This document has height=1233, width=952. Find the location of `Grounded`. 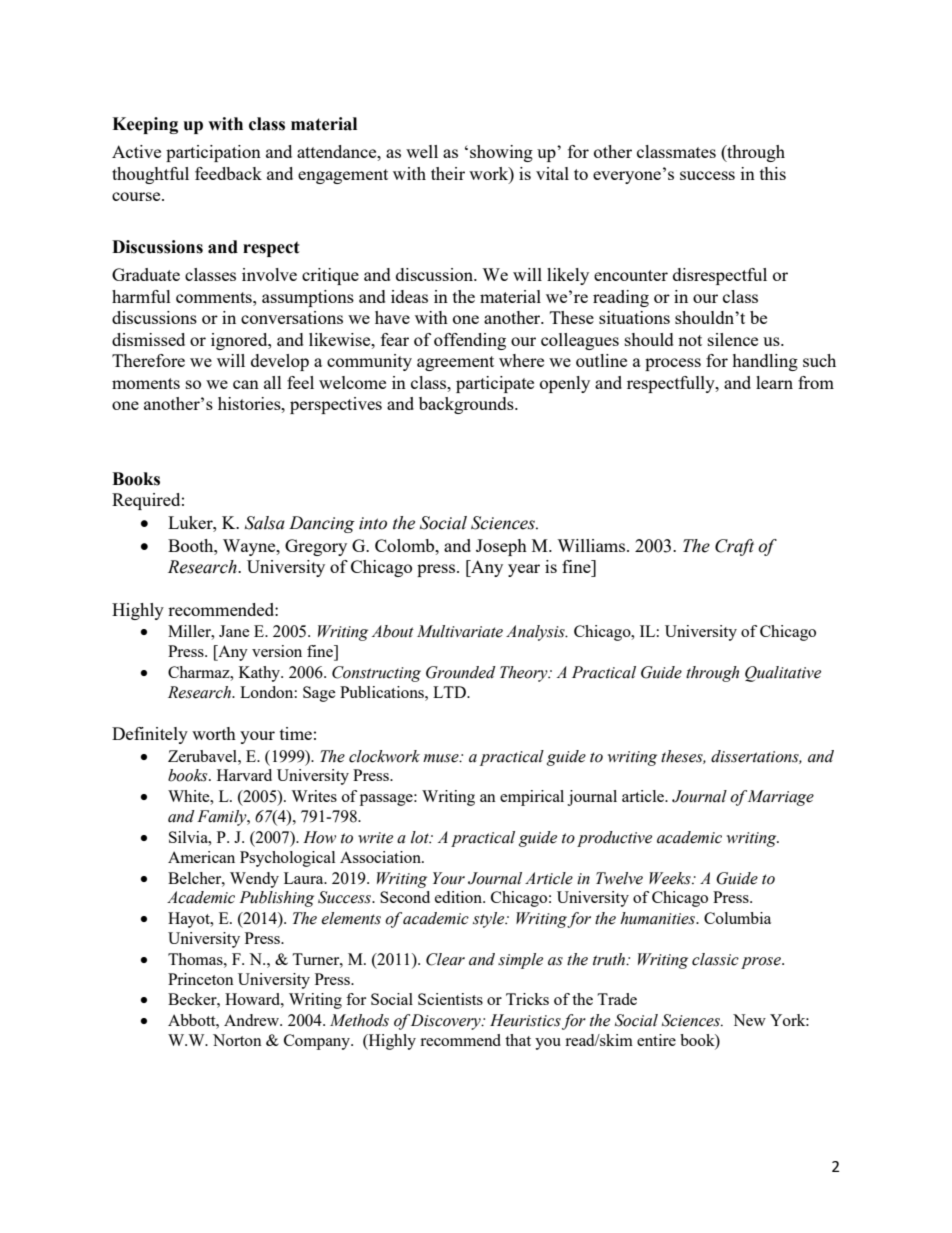

Grounded is located at coordinates (461, 672).
